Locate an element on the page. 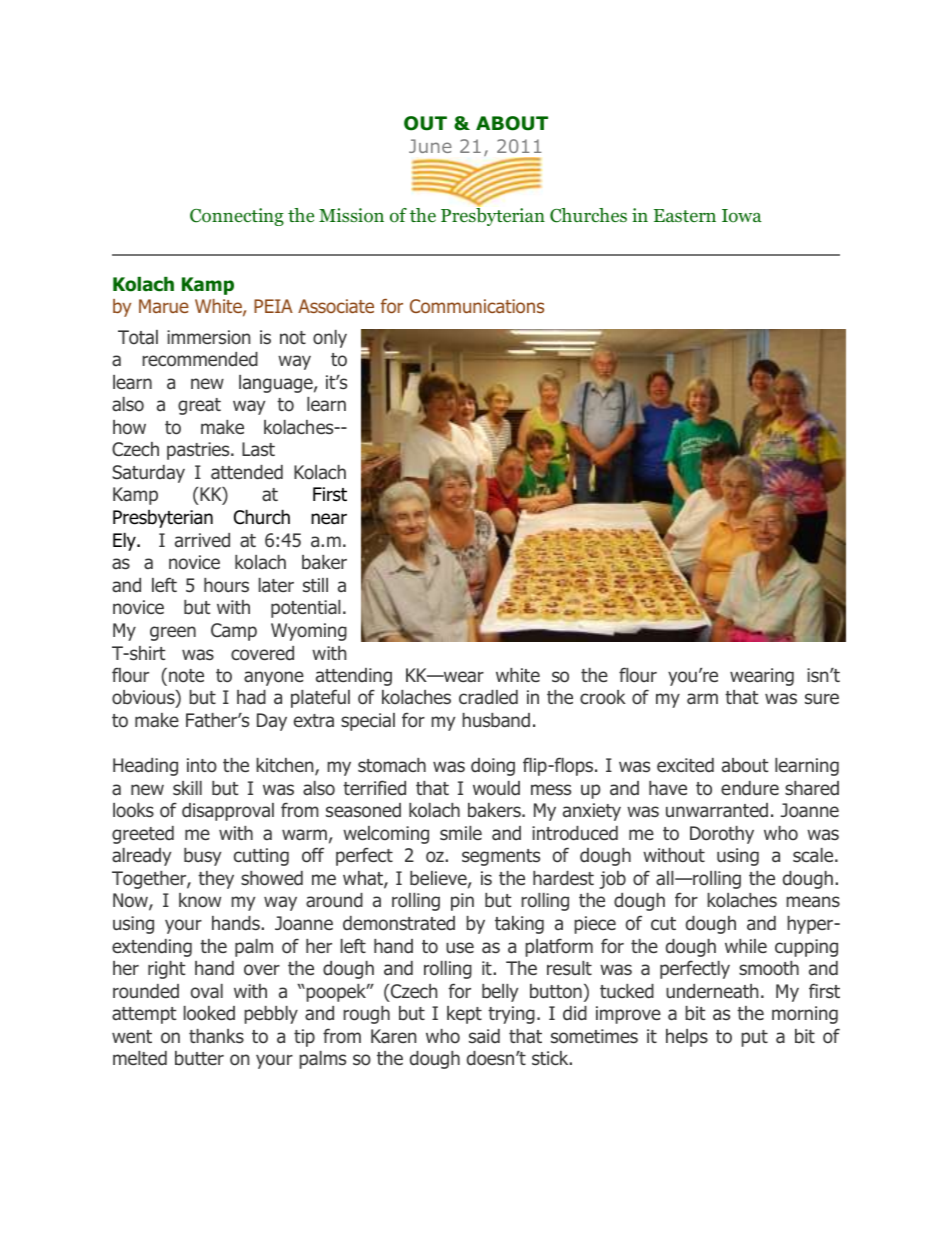 This page has height=1233, width=952. cradled is located at coordinates (488, 697).
